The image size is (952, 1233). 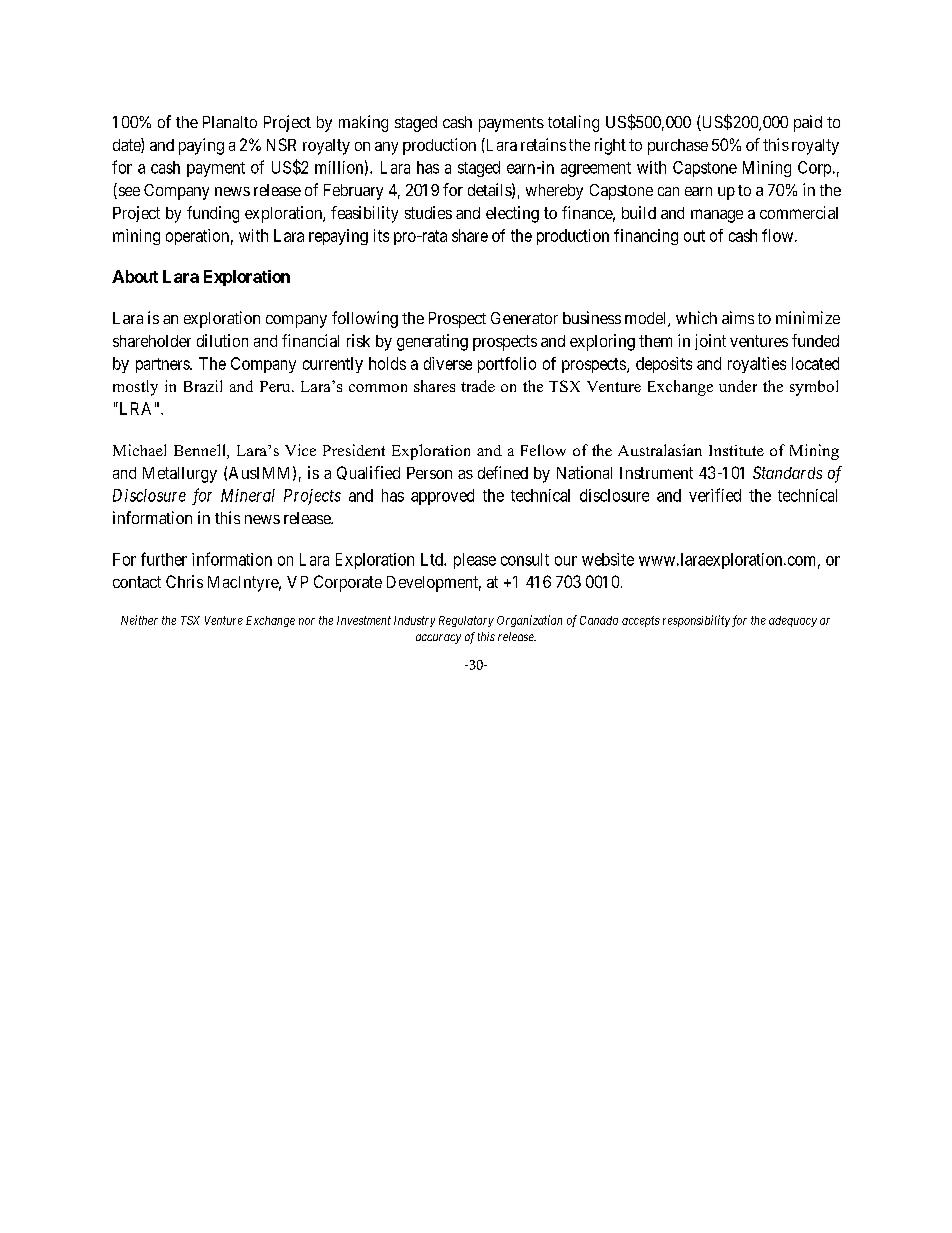 I want to click on under, so click(x=738, y=386).
